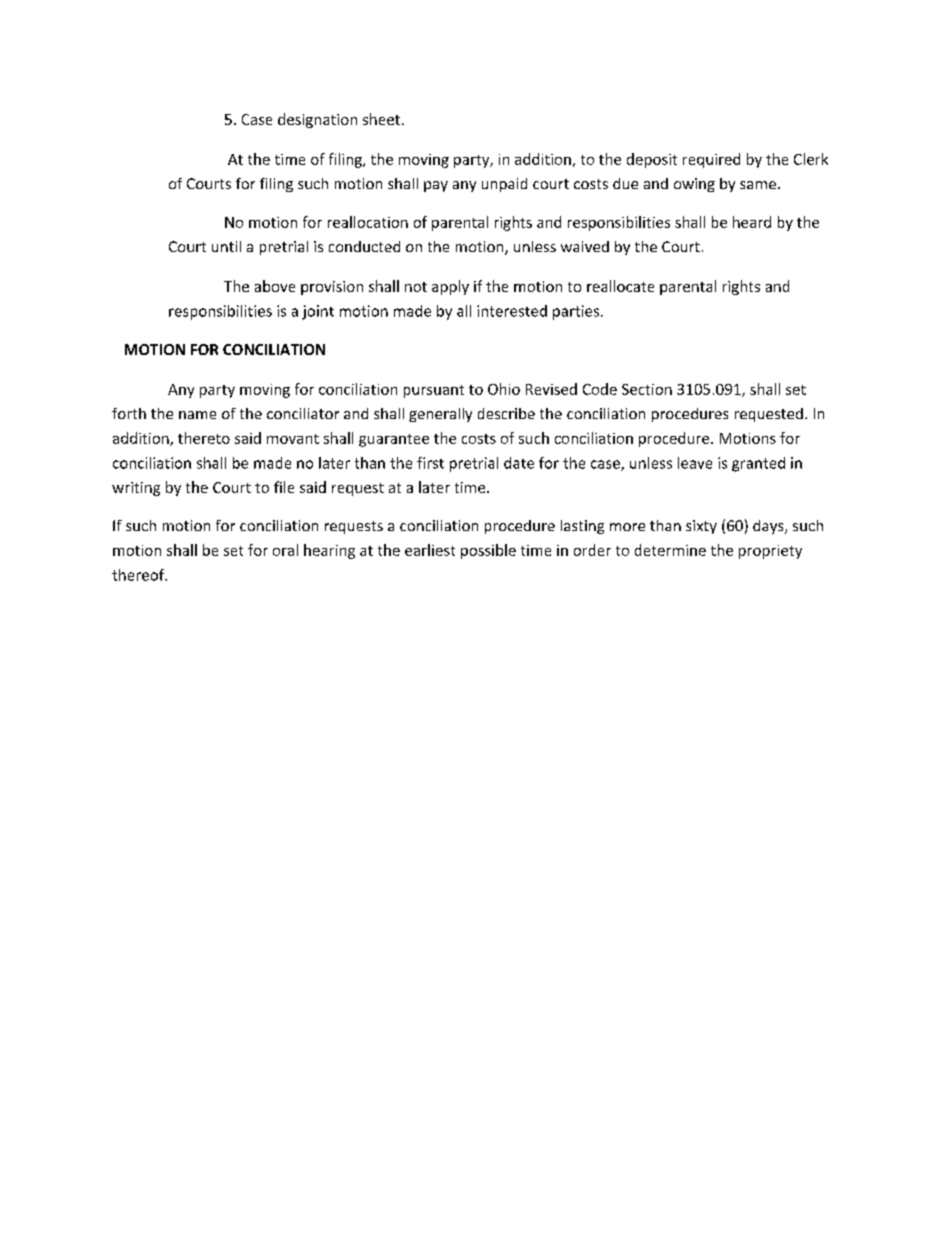 The image size is (952, 1233). Describe the element at coordinates (752, 222) in the image. I see `heard` at that location.
